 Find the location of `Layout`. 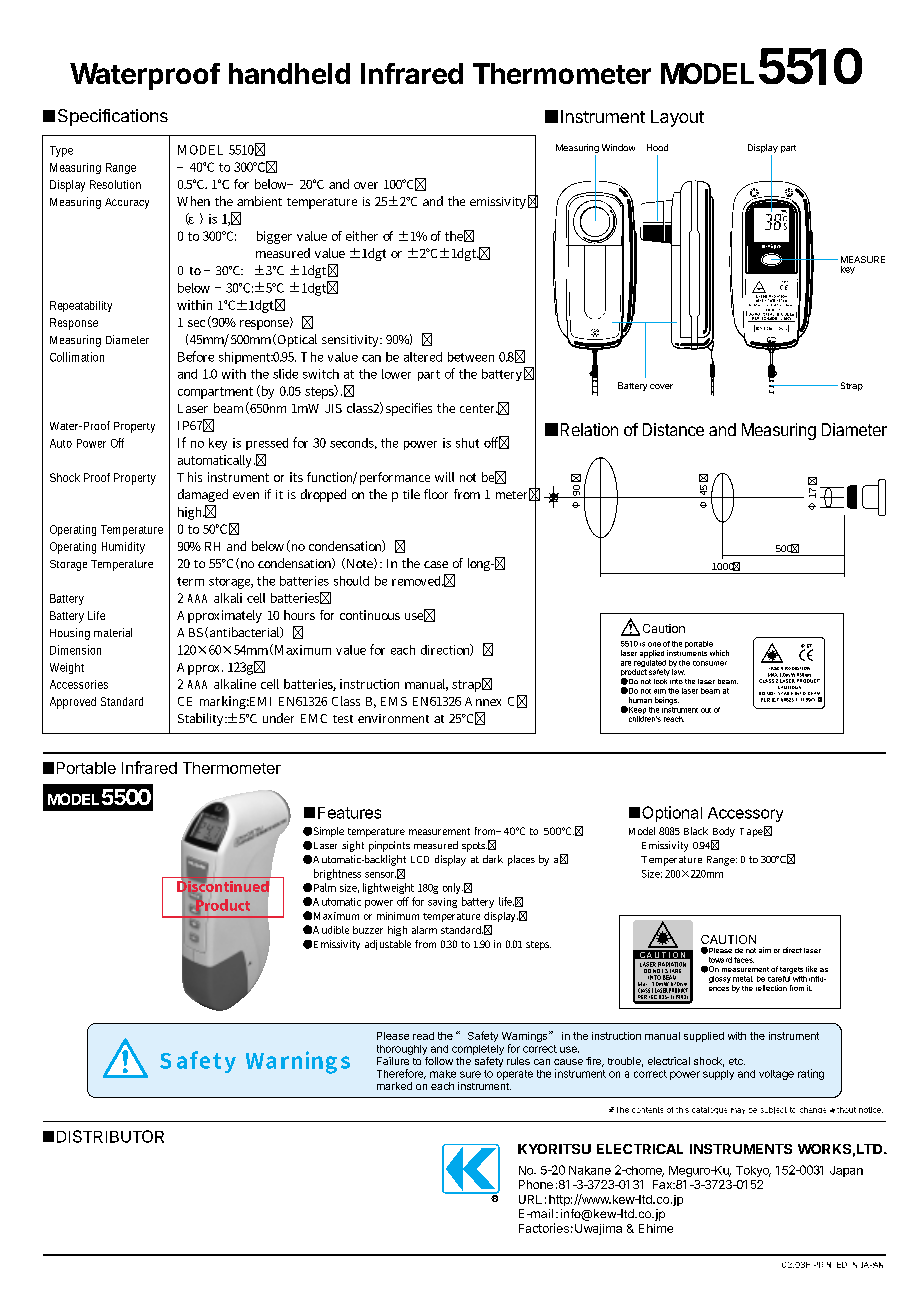

Layout is located at coordinates (677, 118).
